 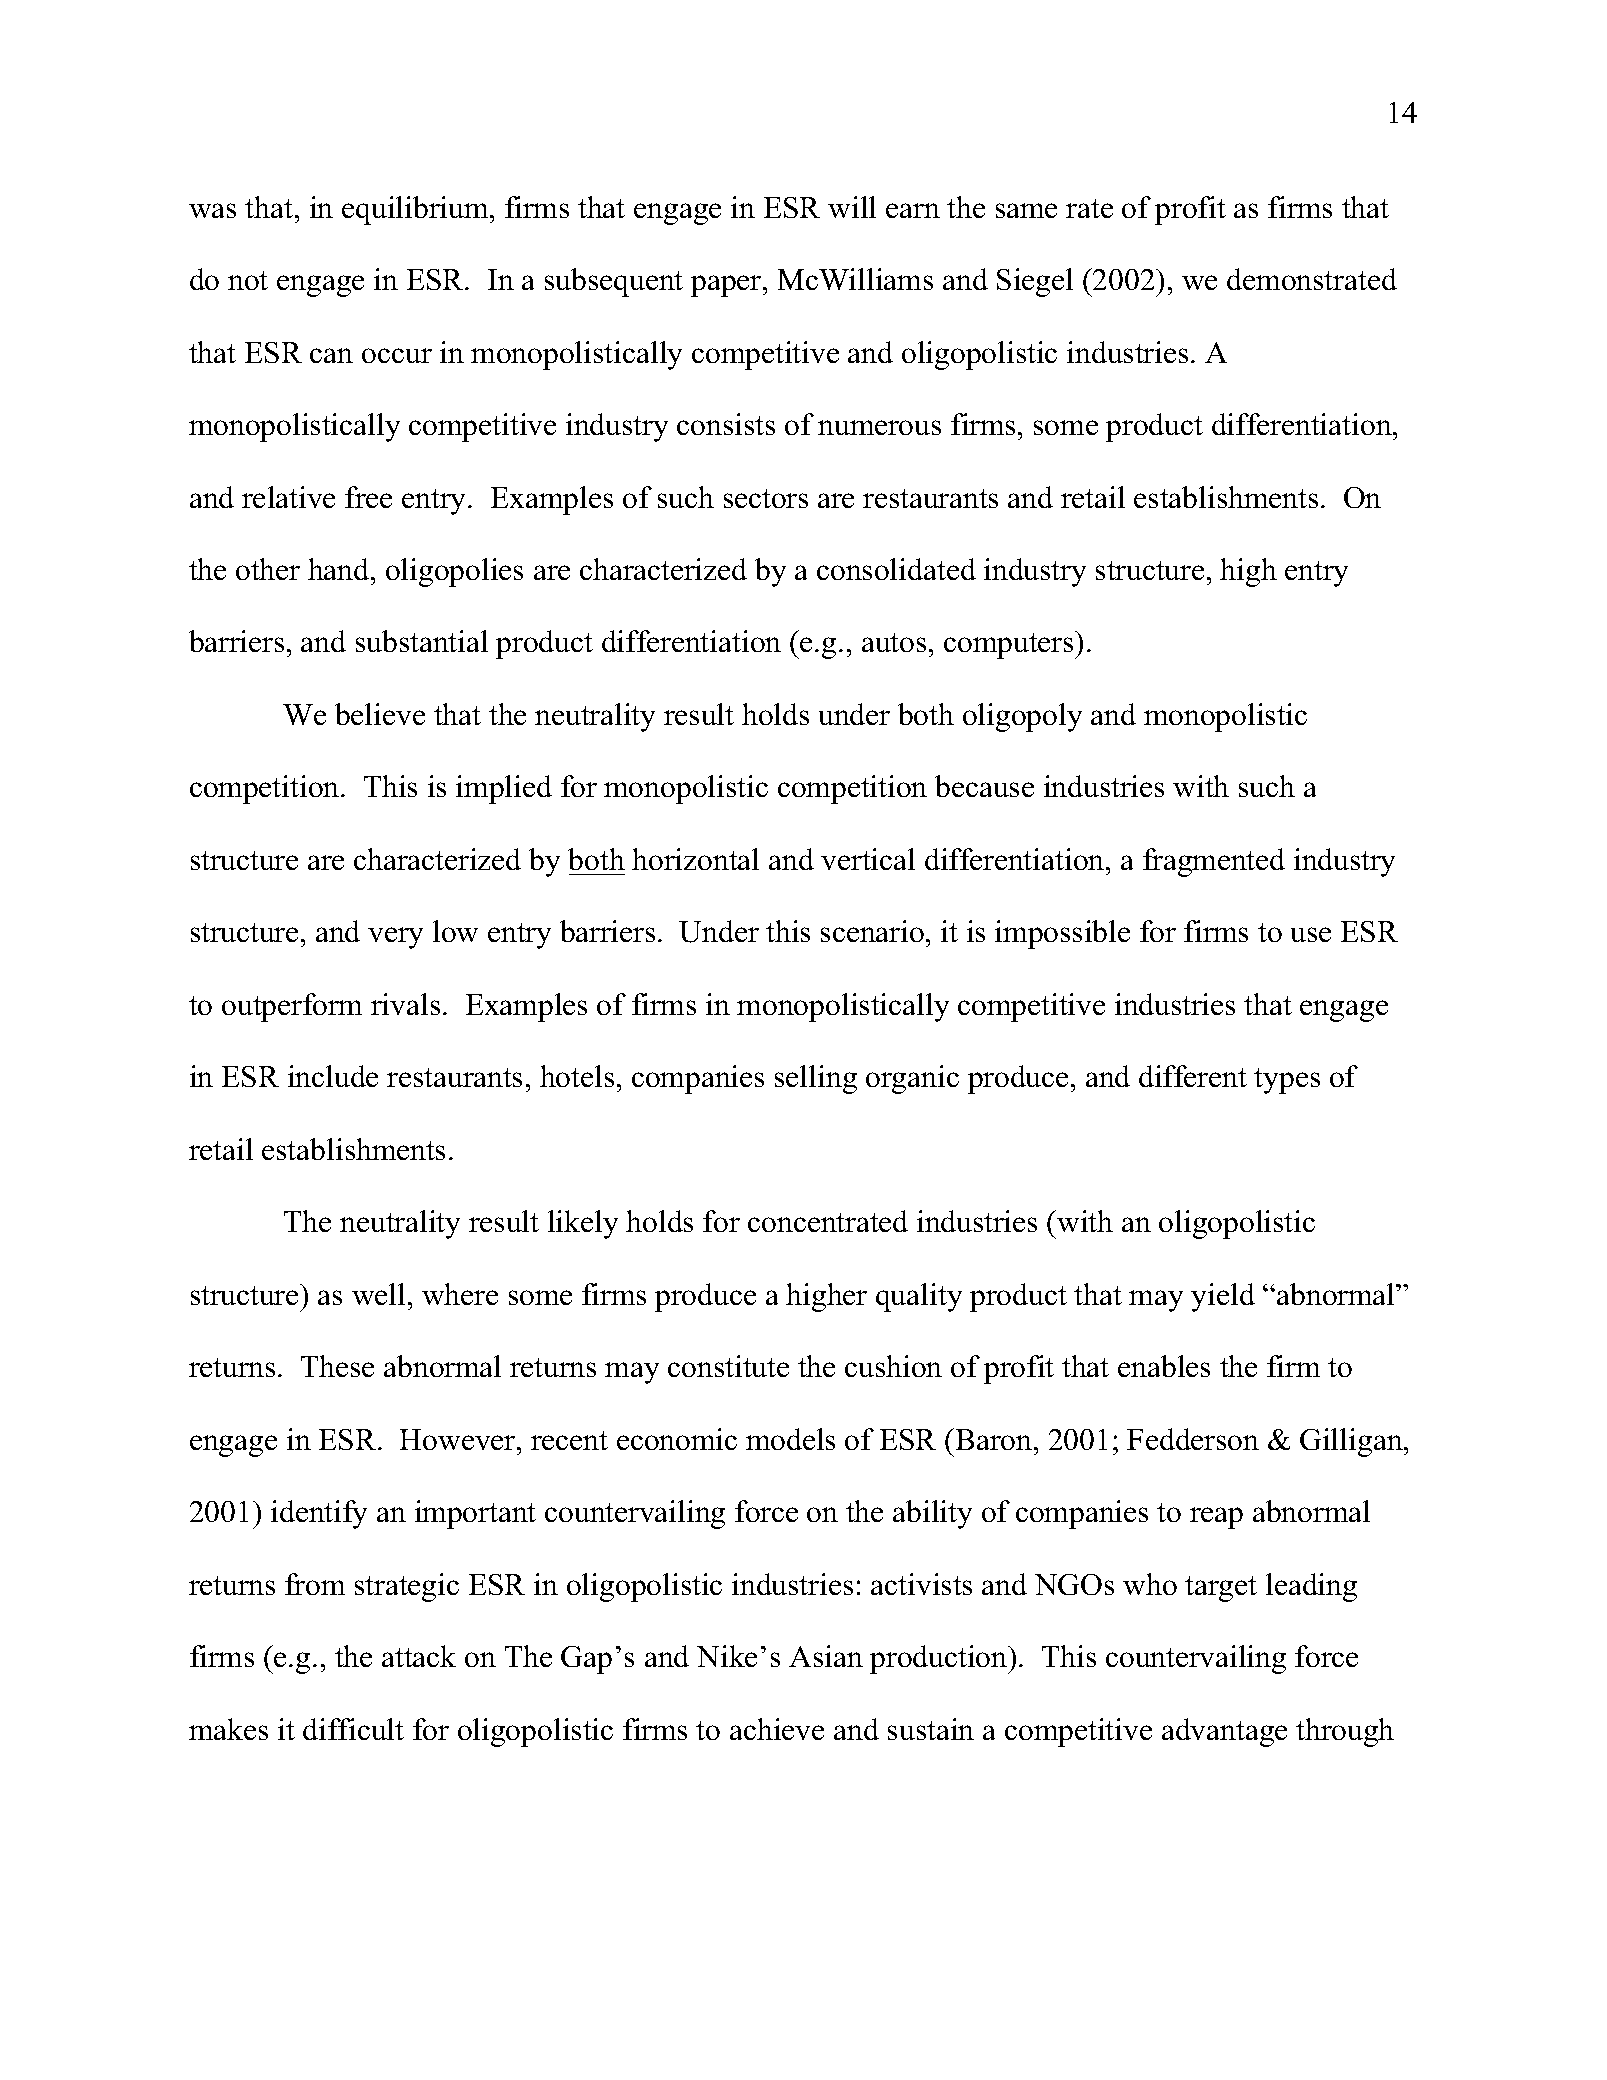 I want to click on impossible, so click(x=1062, y=934).
